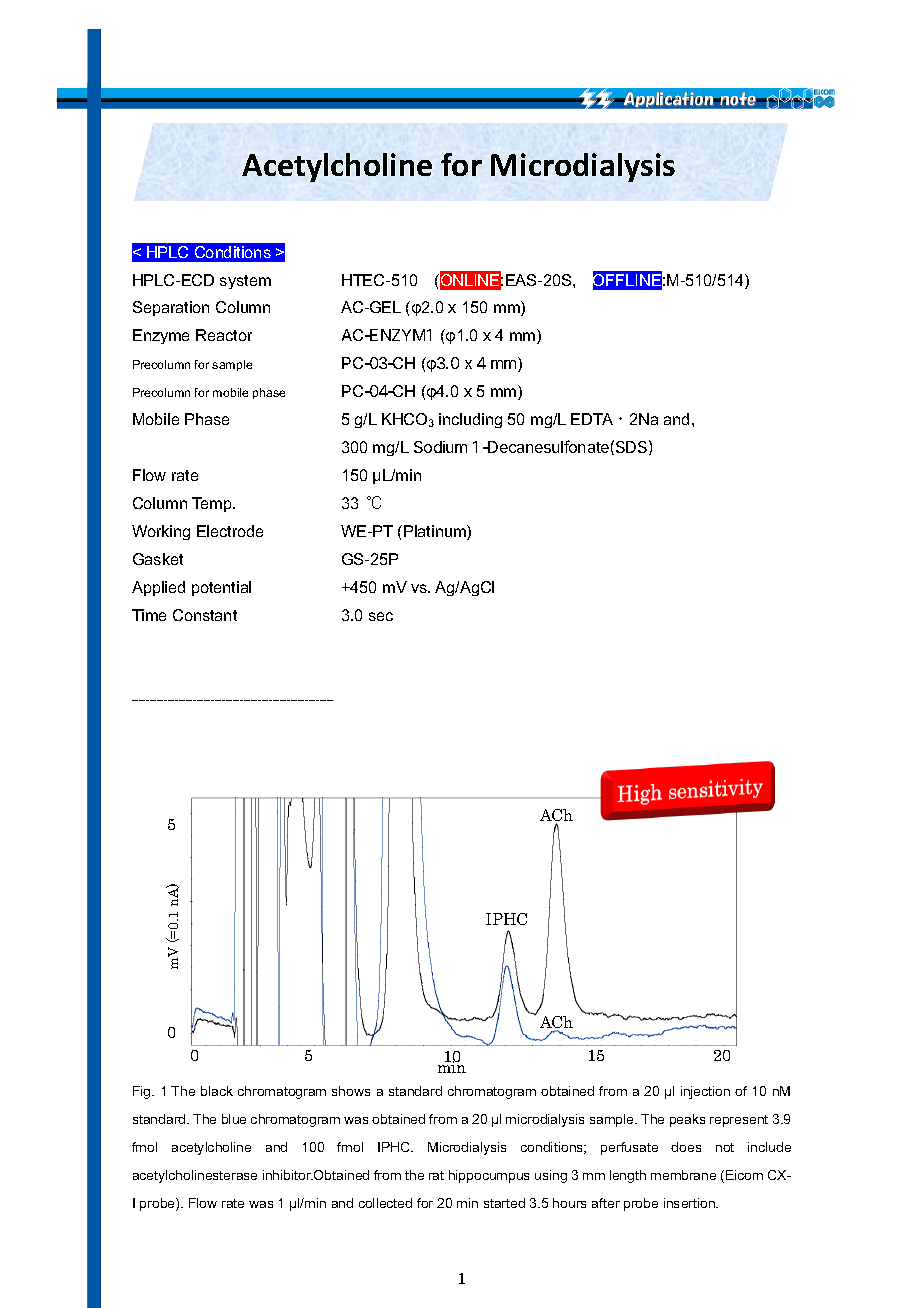  Describe the element at coordinates (440, 447) in the image. I see `Sodium` at that location.
